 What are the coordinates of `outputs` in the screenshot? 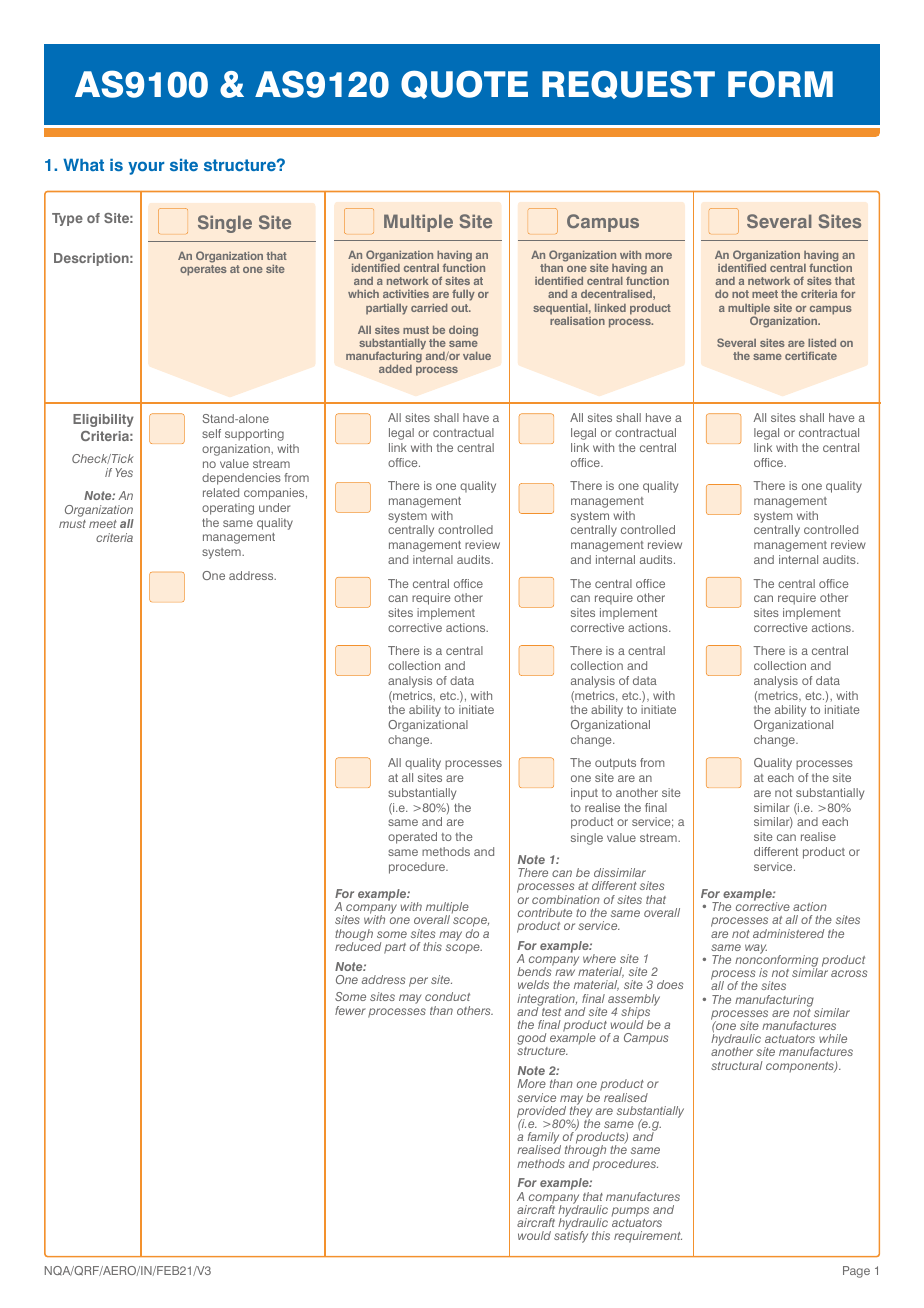 It's located at (615, 764).
